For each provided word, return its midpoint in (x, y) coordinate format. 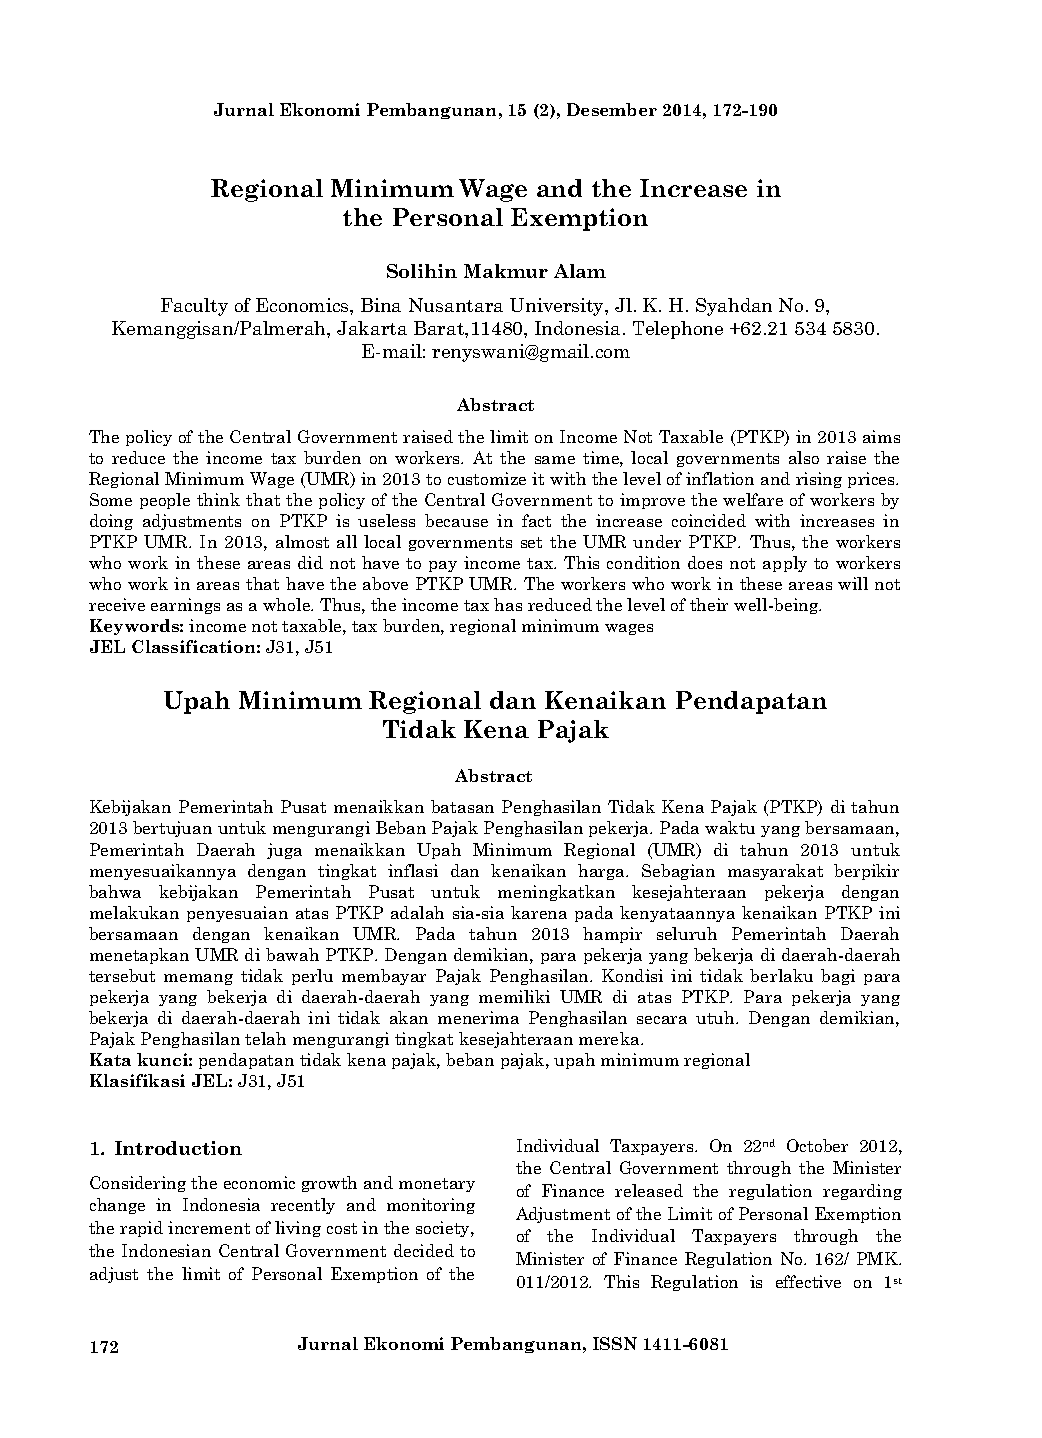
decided (424, 1250)
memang (198, 979)
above (385, 583)
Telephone (678, 330)
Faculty (194, 307)
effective (808, 1281)
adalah (417, 912)
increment (209, 1227)
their (709, 604)
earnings (185, 606)
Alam (580, 271)
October (817, 1145)
